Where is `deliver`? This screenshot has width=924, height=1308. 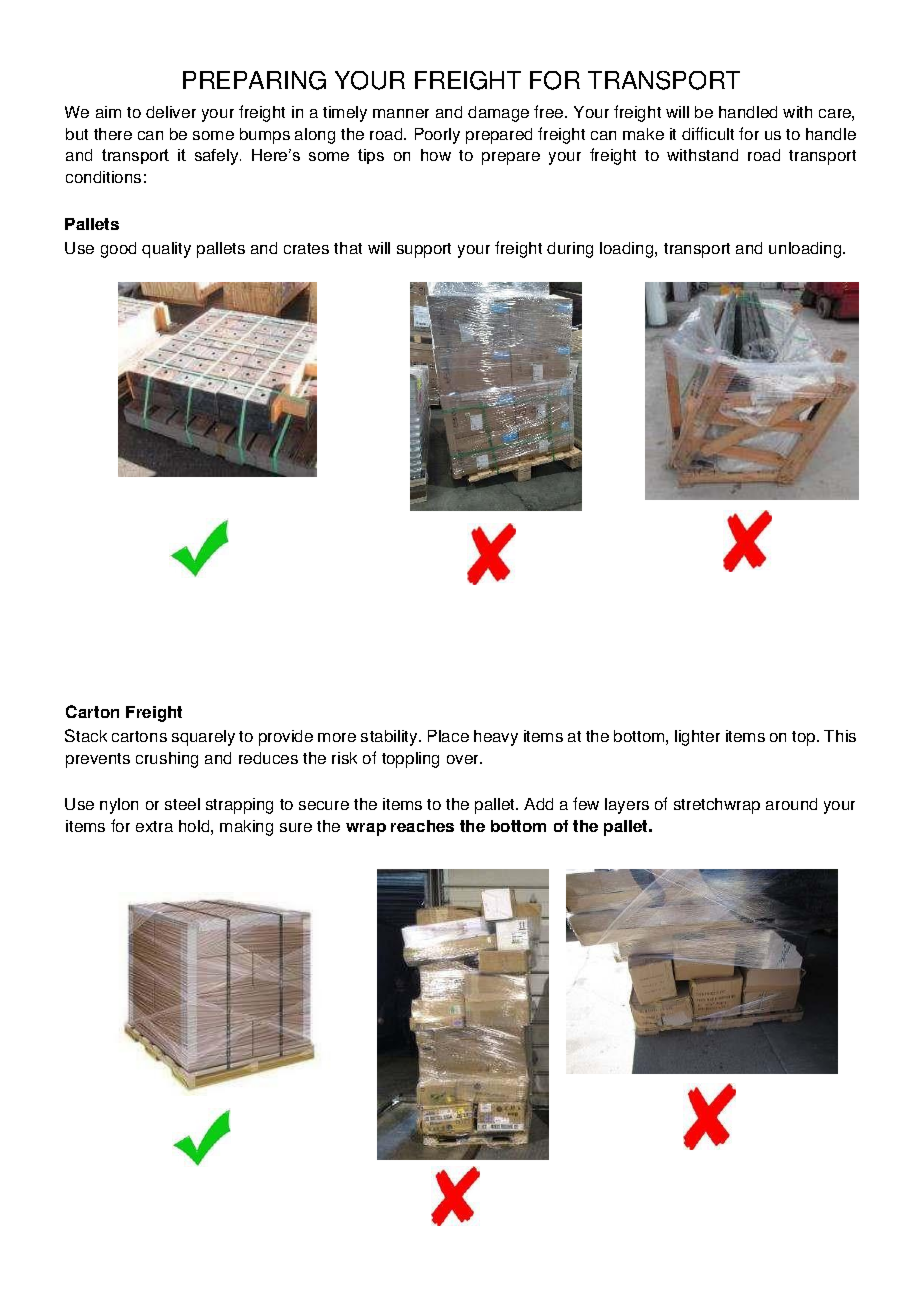 deliver is located at coordinates (171, 112).
